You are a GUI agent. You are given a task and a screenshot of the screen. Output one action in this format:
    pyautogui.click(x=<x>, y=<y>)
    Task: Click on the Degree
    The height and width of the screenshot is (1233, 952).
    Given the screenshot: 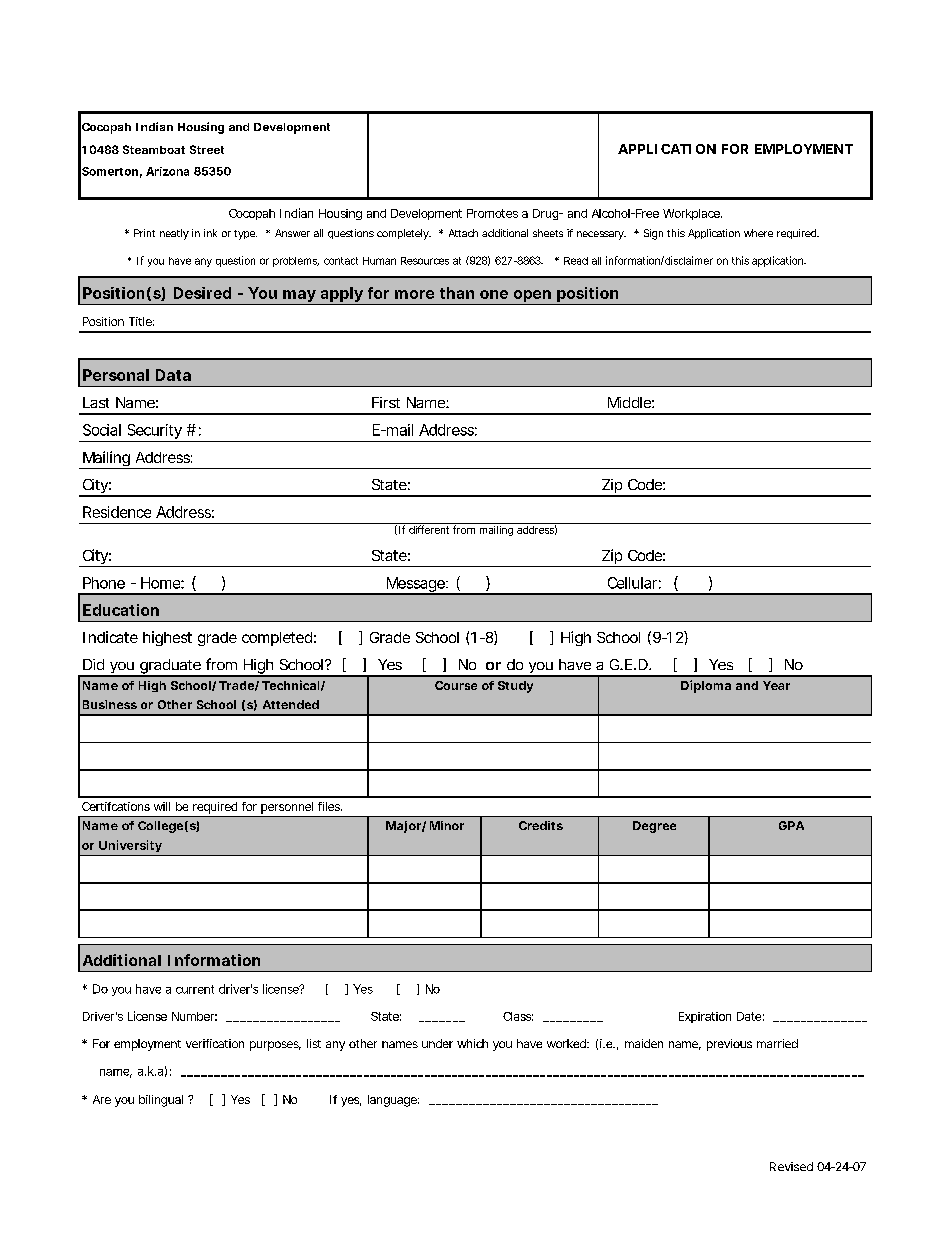 What is the action you would take?
    pyautogui.click(x=654, y=827)
